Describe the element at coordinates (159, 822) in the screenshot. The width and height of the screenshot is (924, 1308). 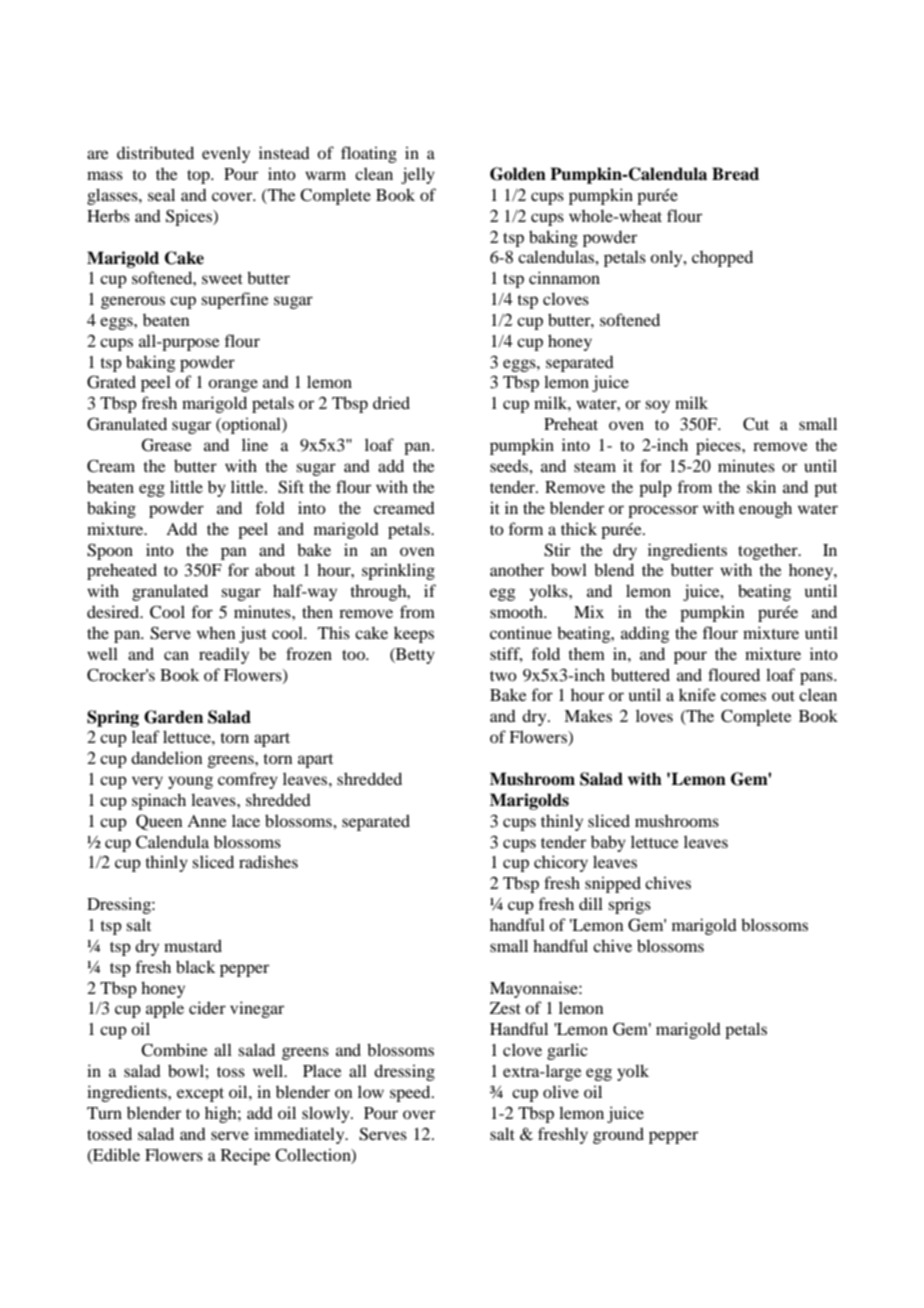
I see `Queen` at that location.
